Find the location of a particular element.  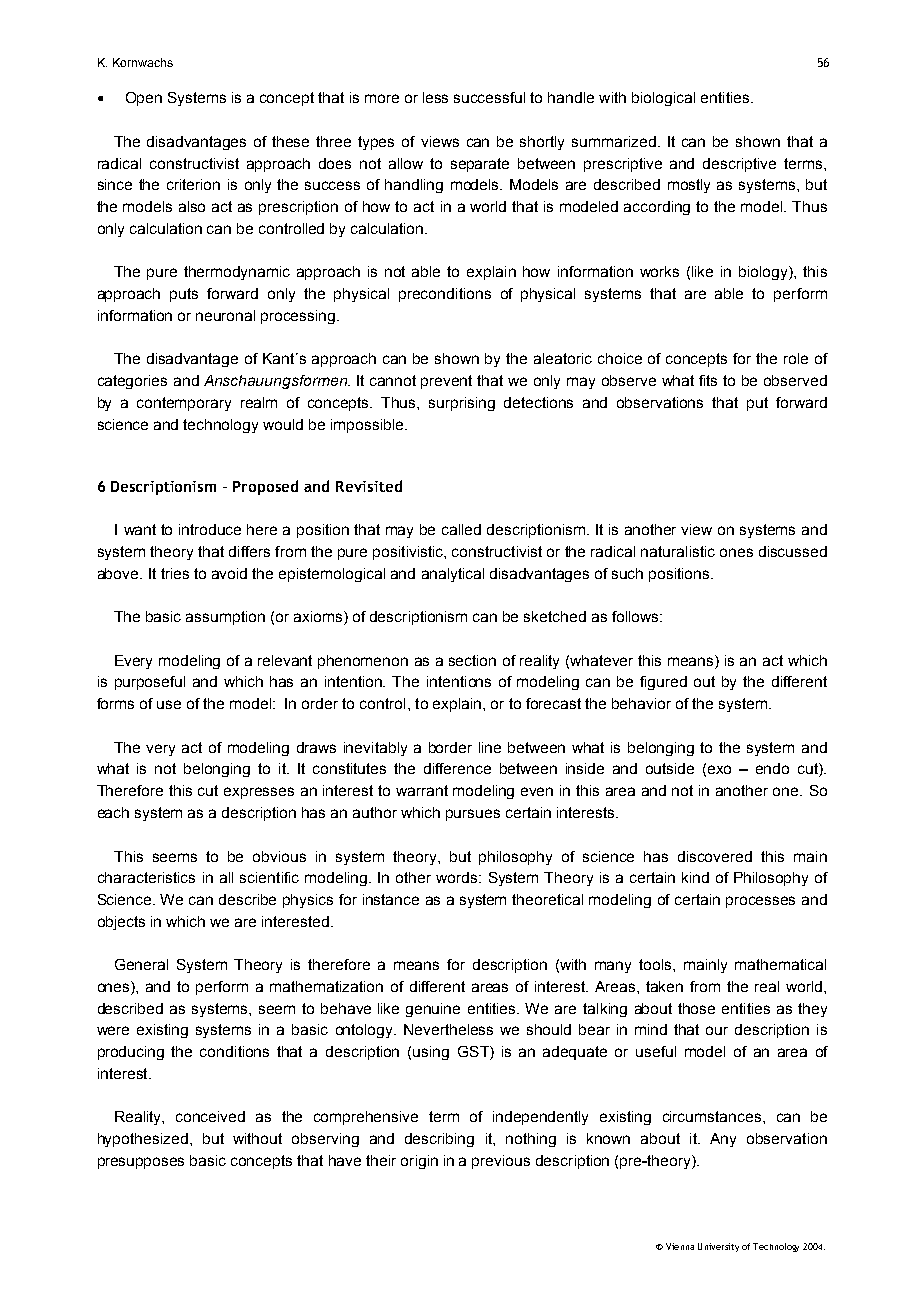

presupposes is located at coordinates (141, 1163).
